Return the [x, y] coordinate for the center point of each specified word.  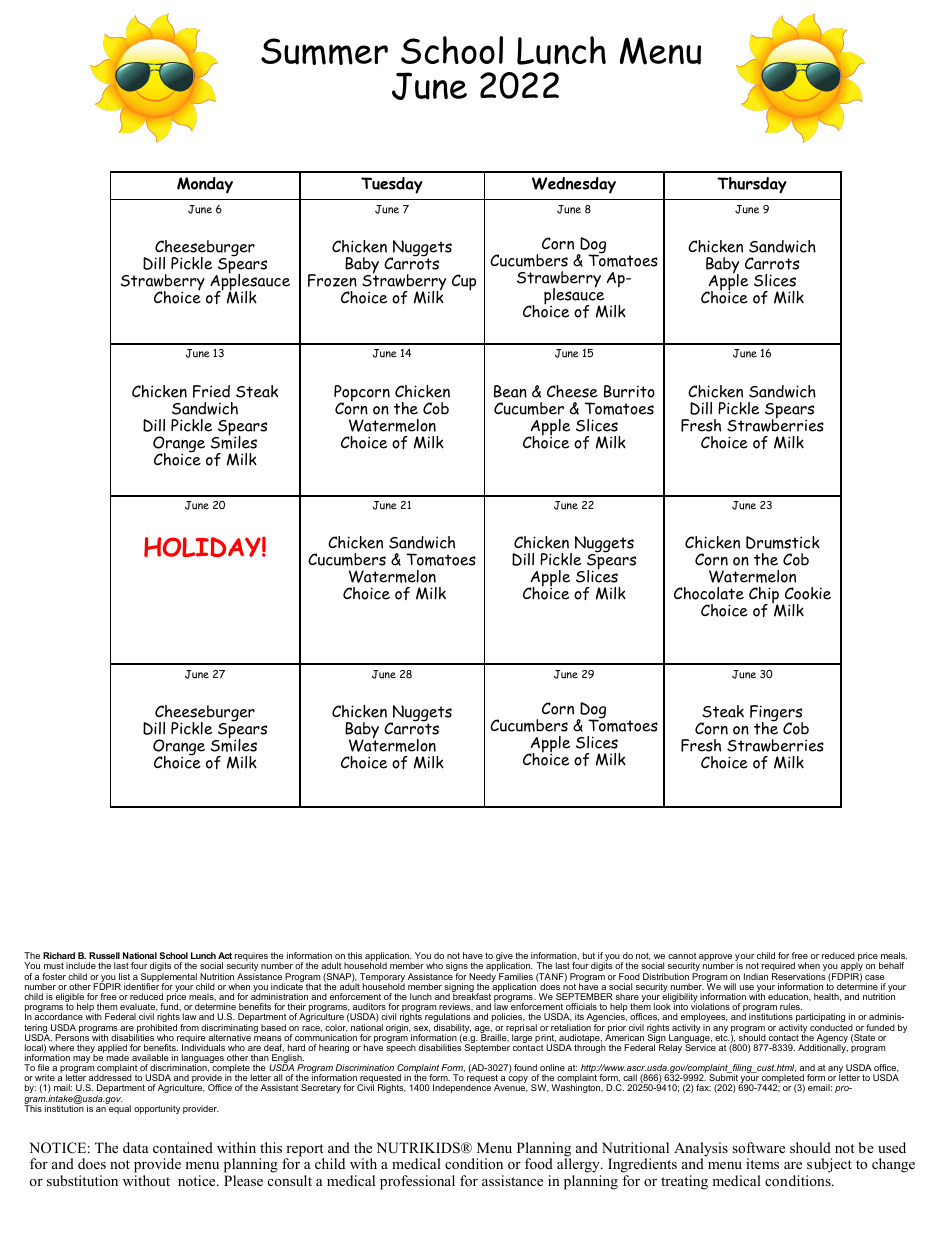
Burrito [629, 391]
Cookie [808, 593]
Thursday [752, 185]
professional [417, 1182]
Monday [205, 185]
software [758, 1147]
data [136, 1147]
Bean [510, 391]
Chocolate [709, 593]
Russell [104, 955]
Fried [211, 391]
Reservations [799, 976]
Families [516, 976]
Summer [324, 51]
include [81, 965]
